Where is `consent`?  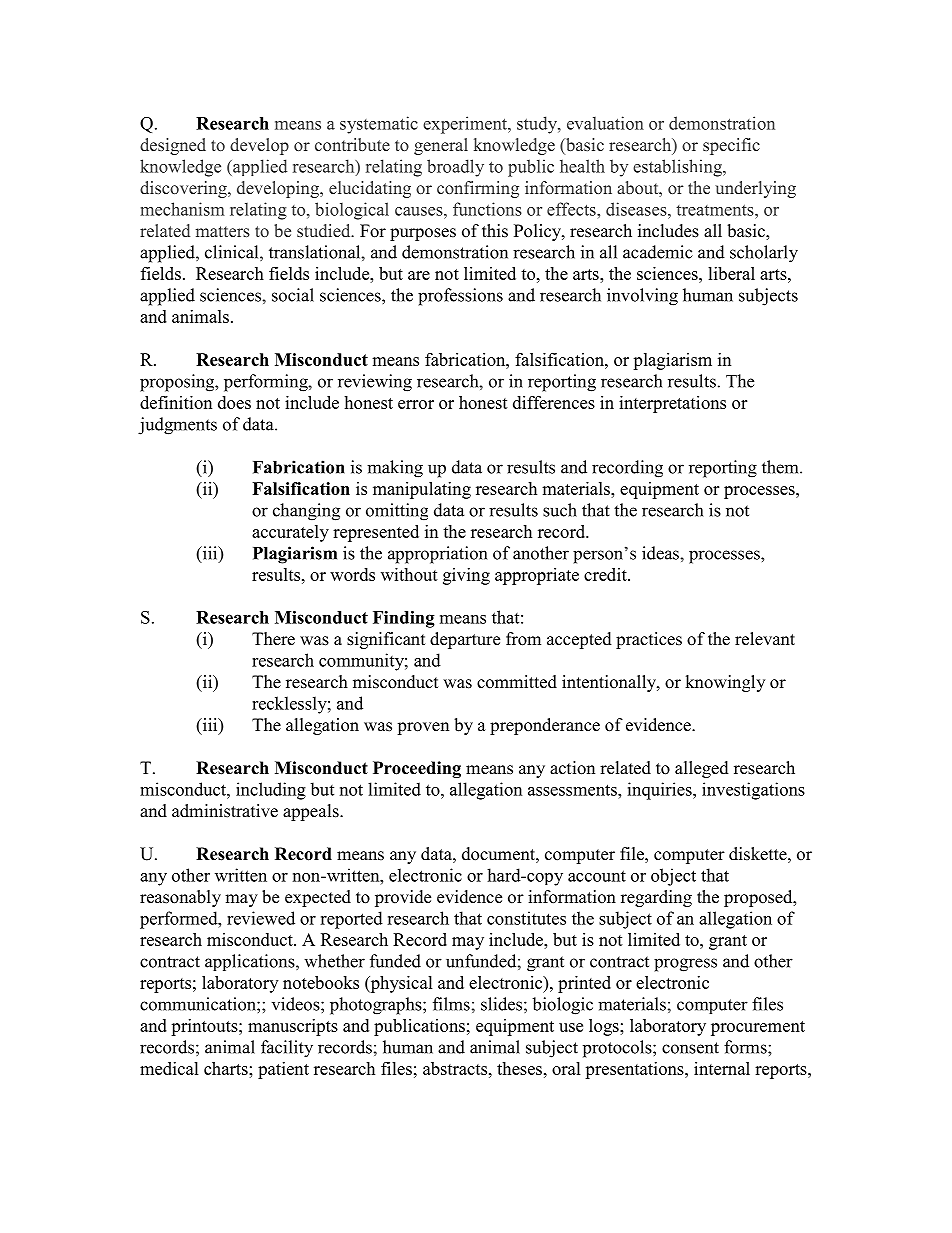
consent is located at coordinates (690, 1048).
